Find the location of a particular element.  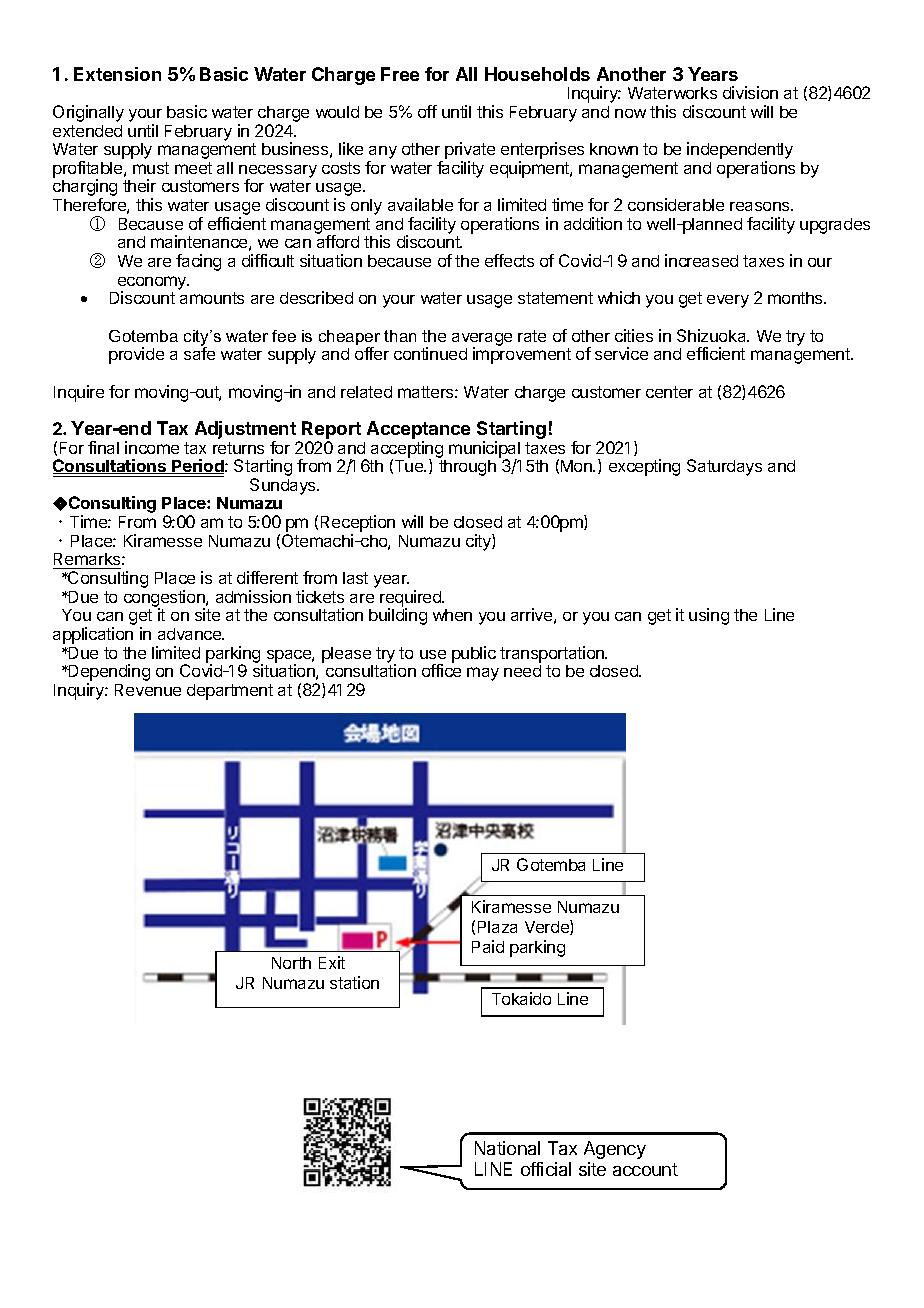

through is located at coordinates (467, 468).
